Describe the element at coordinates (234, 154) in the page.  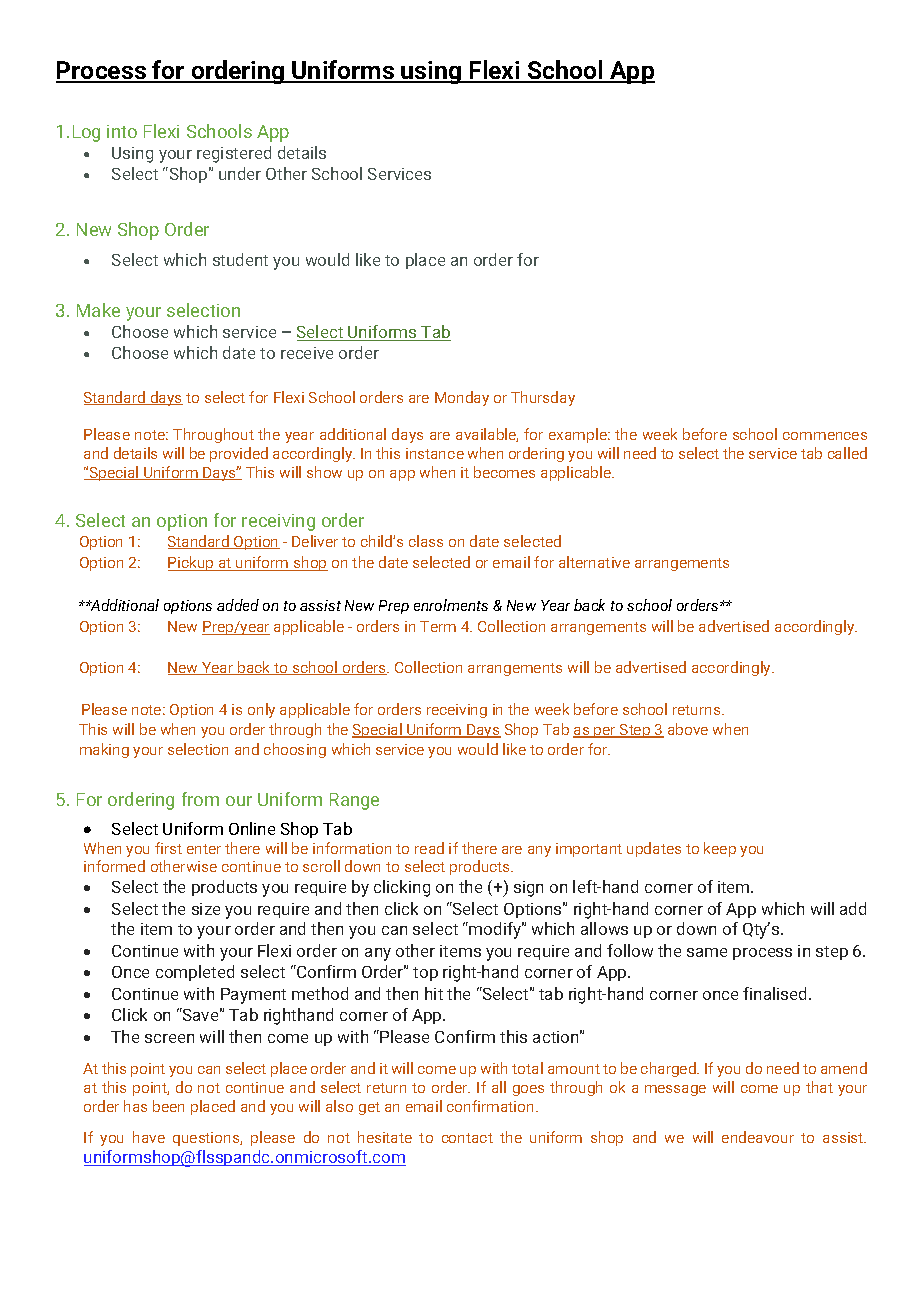
I see `registered` at that location.
